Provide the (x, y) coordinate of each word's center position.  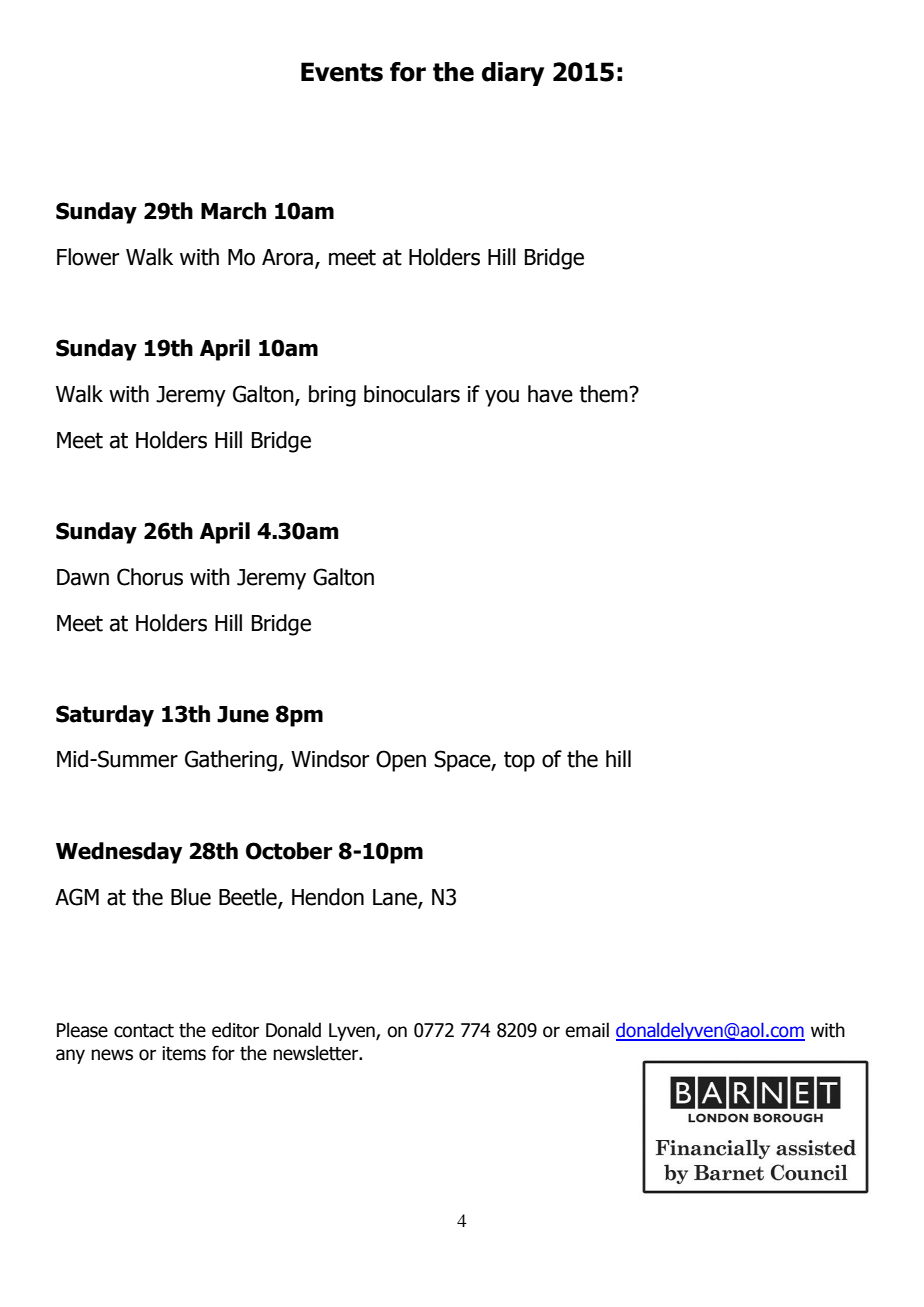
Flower (88, 257)
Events (342, 72)
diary (513, 74)
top (519, 761)
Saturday (105, 716)
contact (144, 1031)
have (550, 394)
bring (332, 396)
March (233, 211)
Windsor (330, 759)
